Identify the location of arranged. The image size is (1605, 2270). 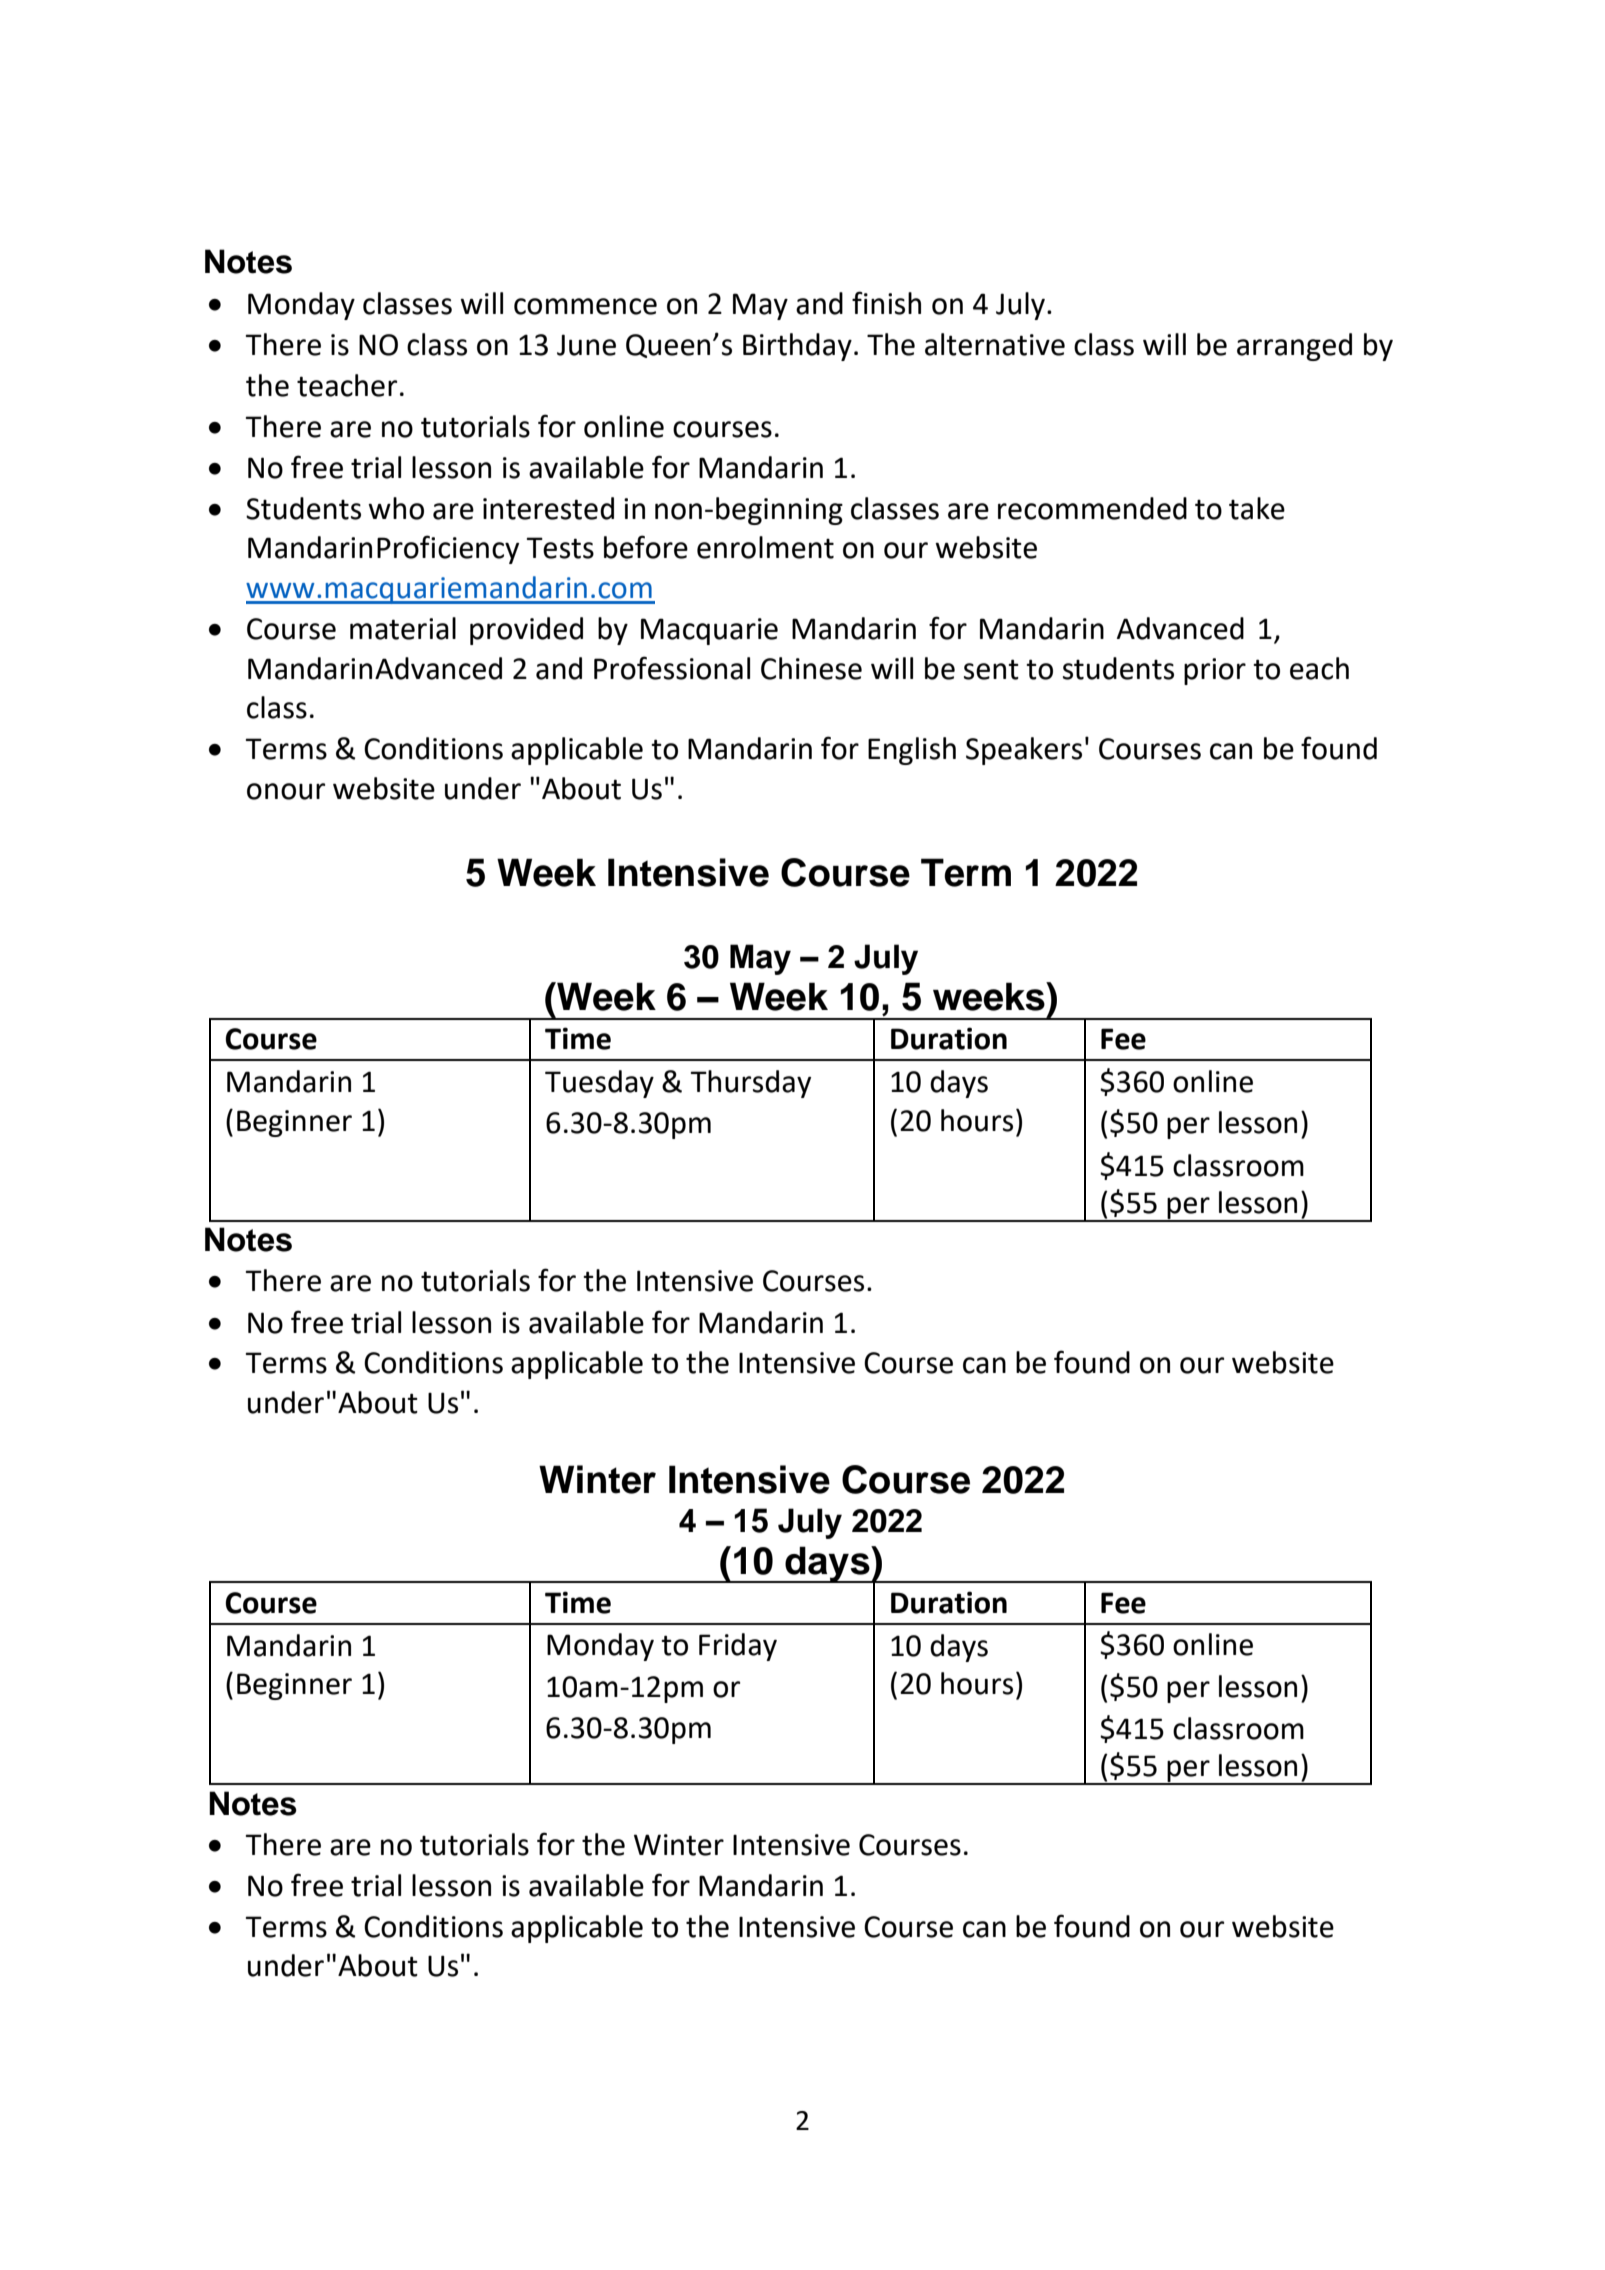
(1294, 347).
